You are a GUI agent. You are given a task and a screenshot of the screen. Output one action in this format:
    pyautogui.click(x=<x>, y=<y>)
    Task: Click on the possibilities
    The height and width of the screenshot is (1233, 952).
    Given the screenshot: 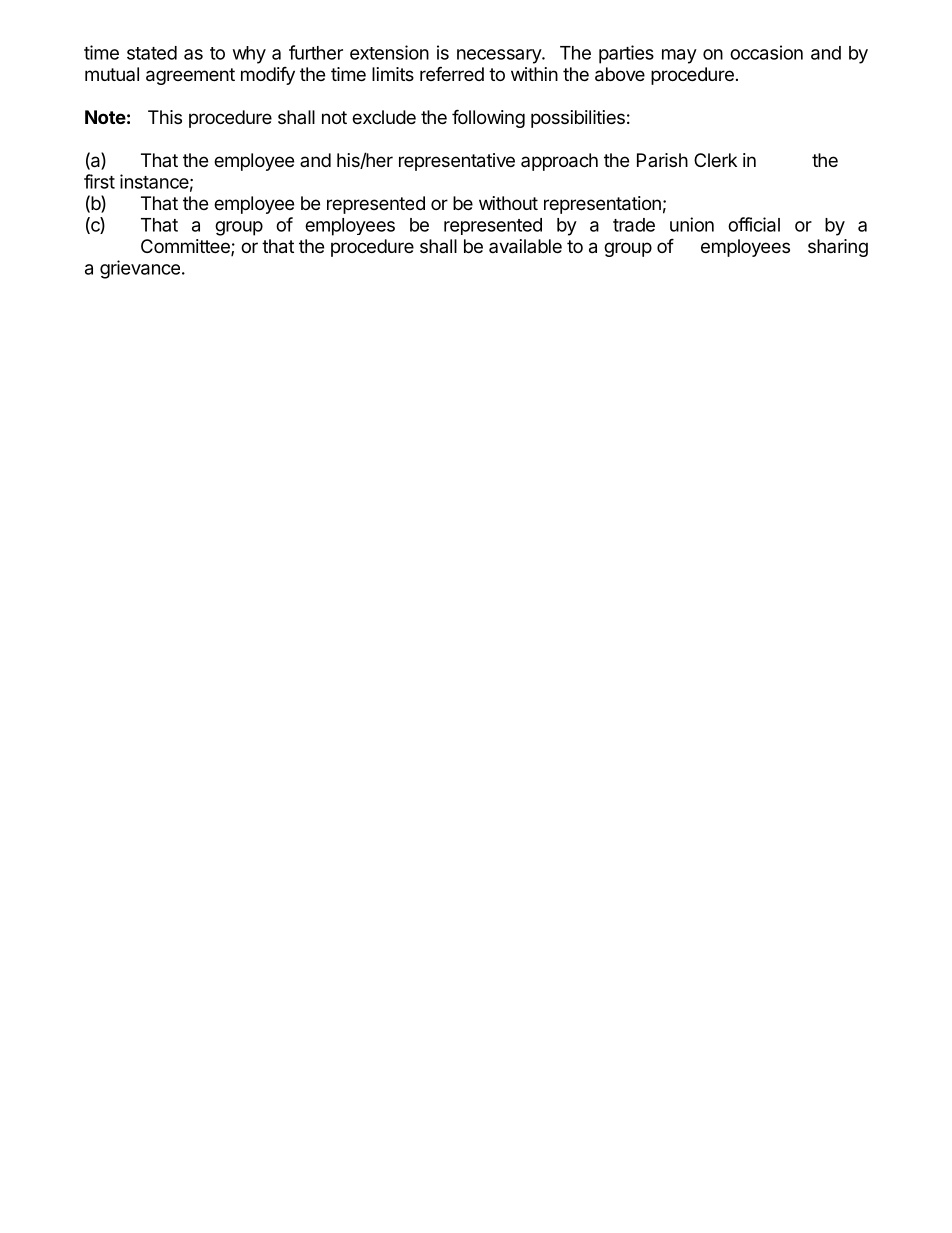 What is the action you would take?
    pyautogui.click(x=578, y=119)
